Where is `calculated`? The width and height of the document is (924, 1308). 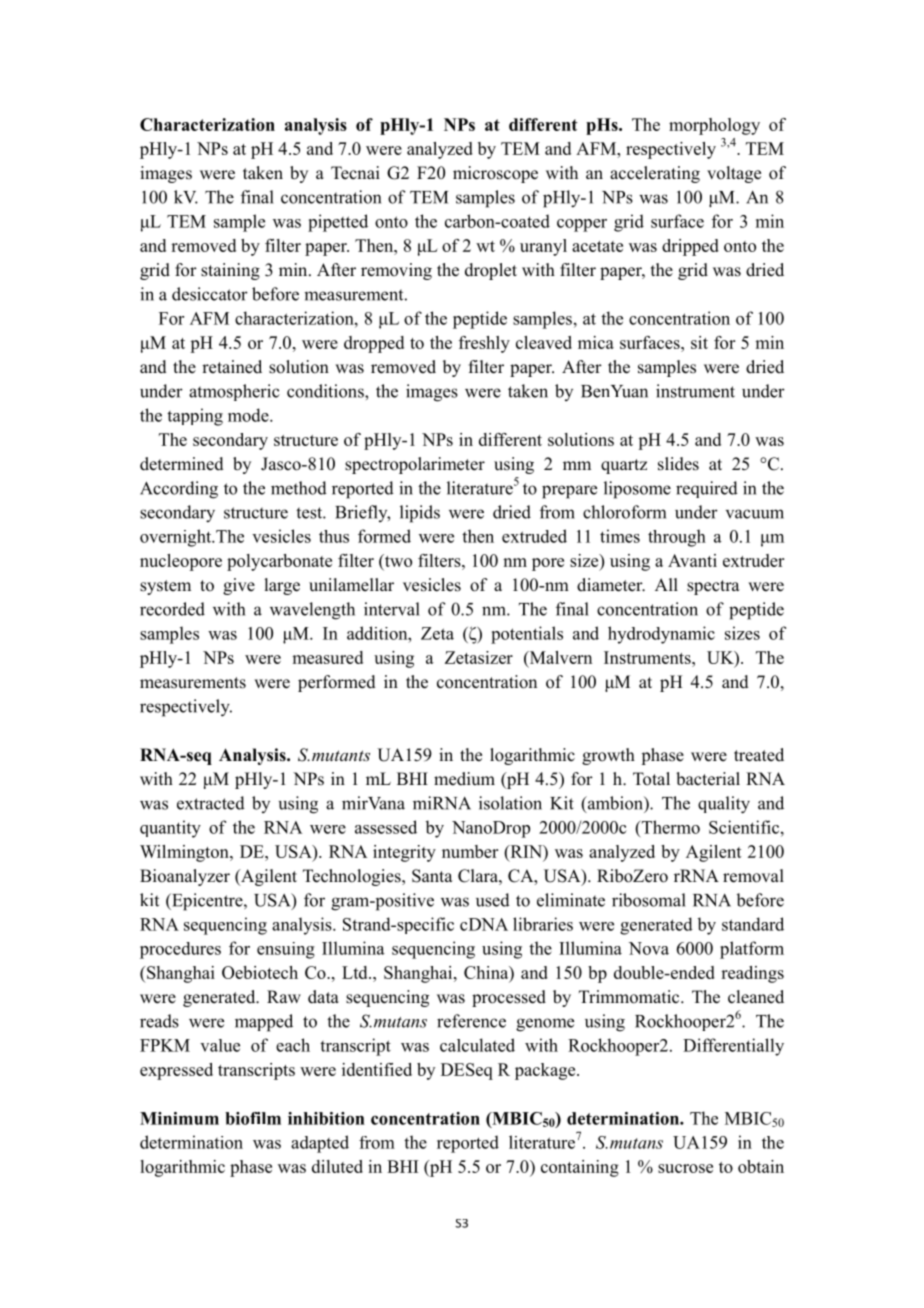 calculated is located at coordinates (477, 1045).
